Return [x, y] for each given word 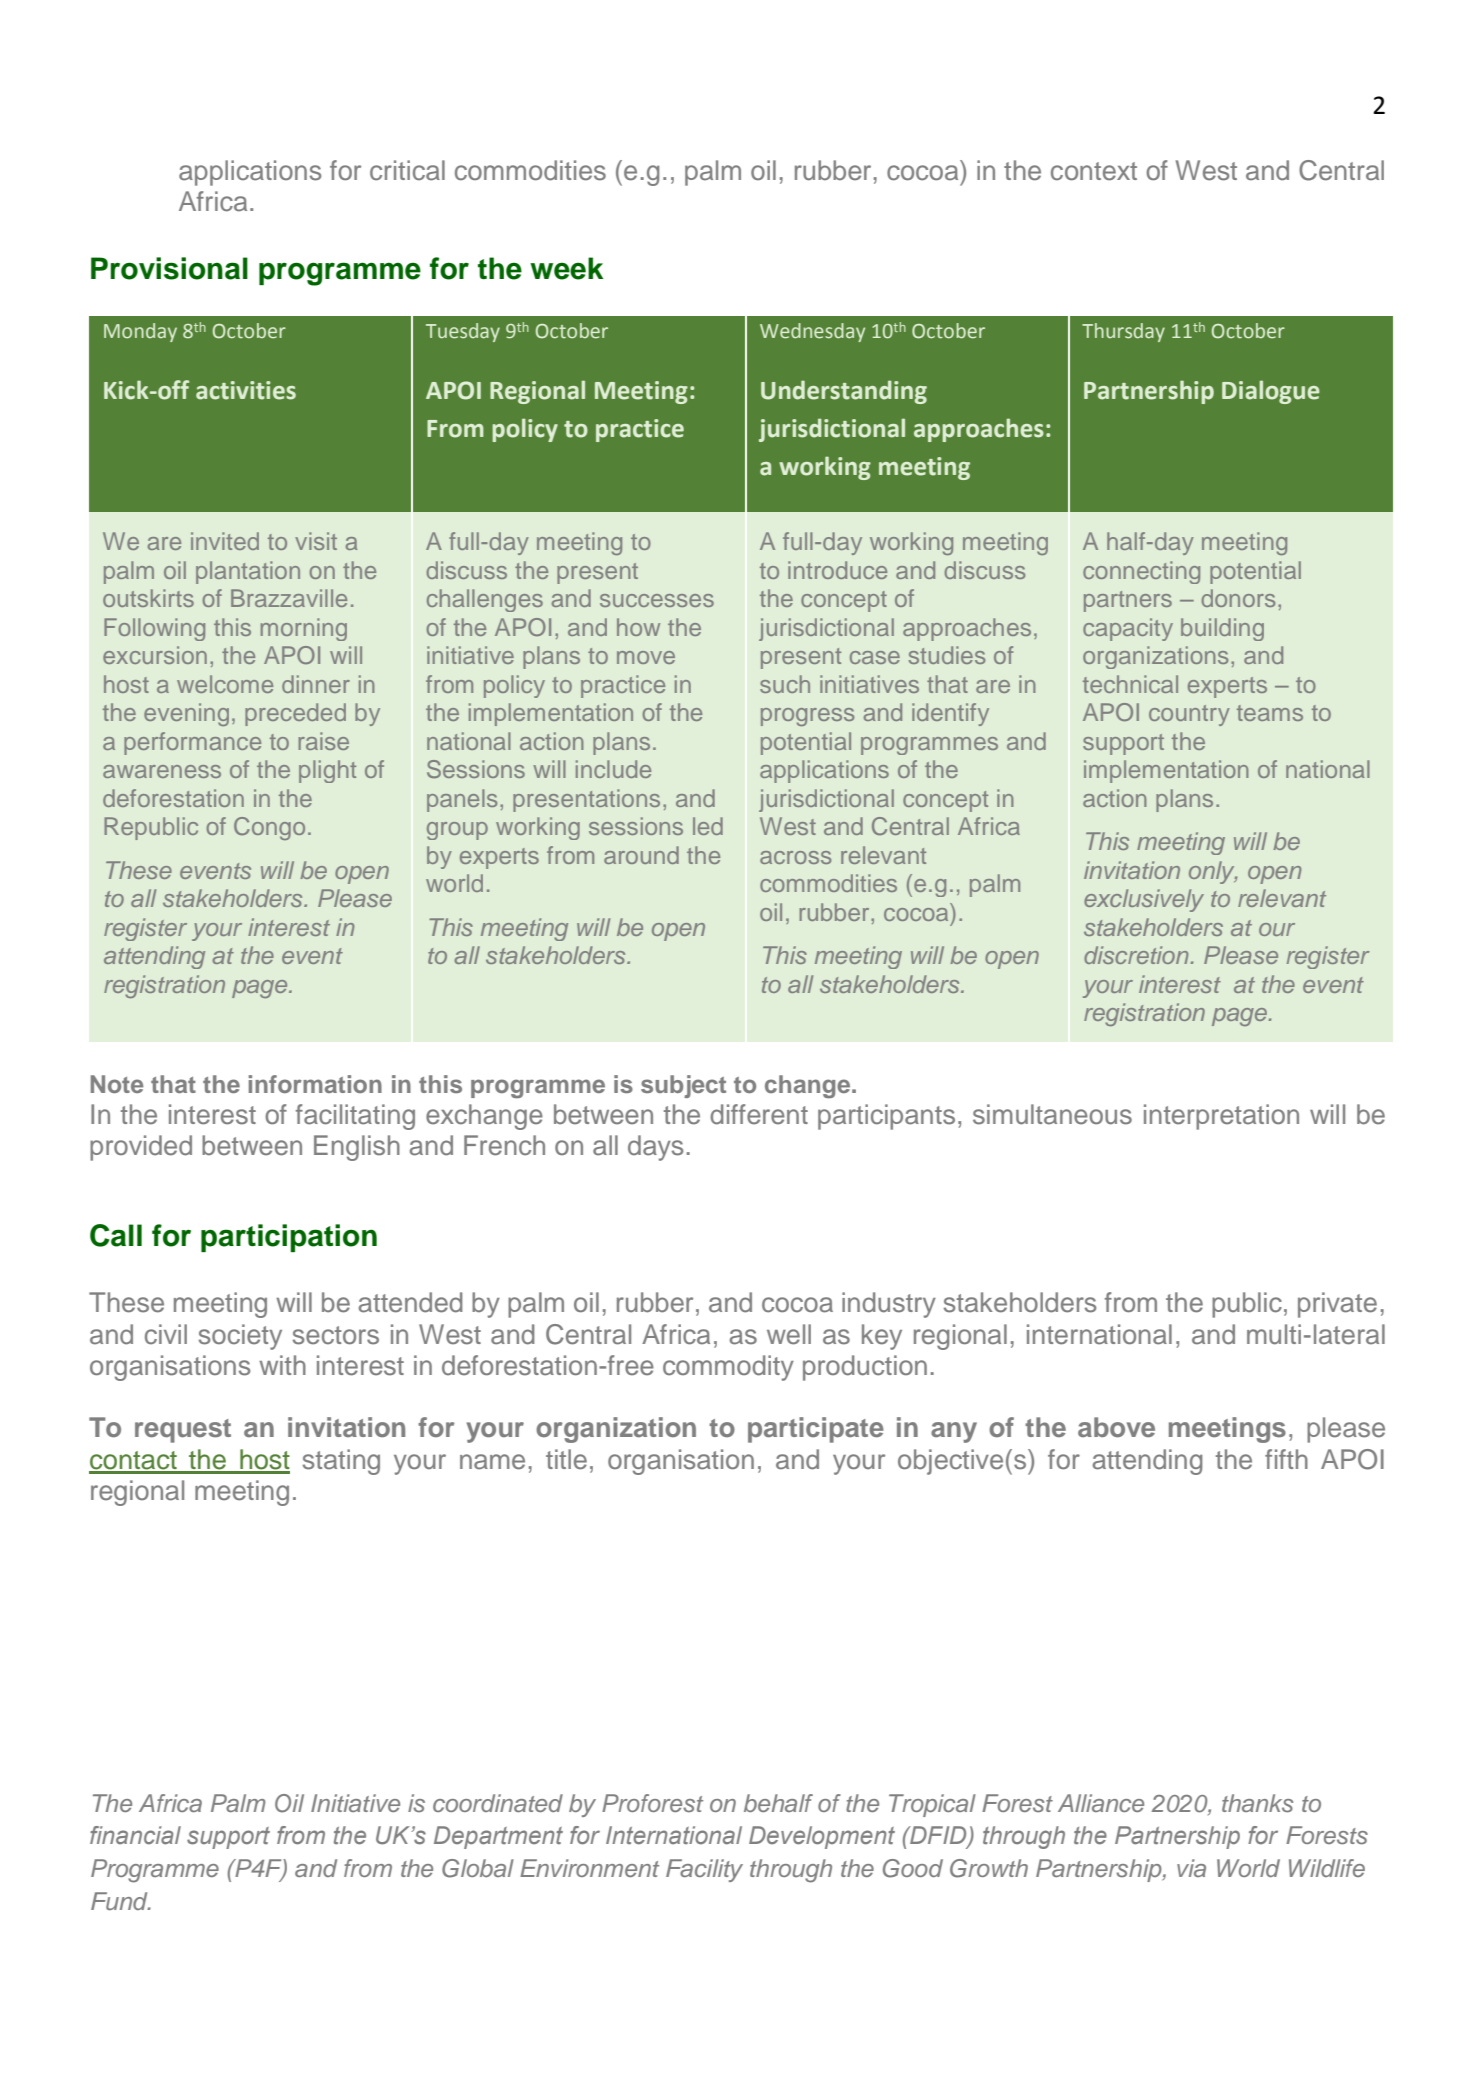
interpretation [1221, 1117]
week [566, 268]
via [1191, 1868]
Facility [704, 1870]
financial [135, 1835]
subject [683, 1086]
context [1094, 171]
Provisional [169, 268]
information [315, 1084]
